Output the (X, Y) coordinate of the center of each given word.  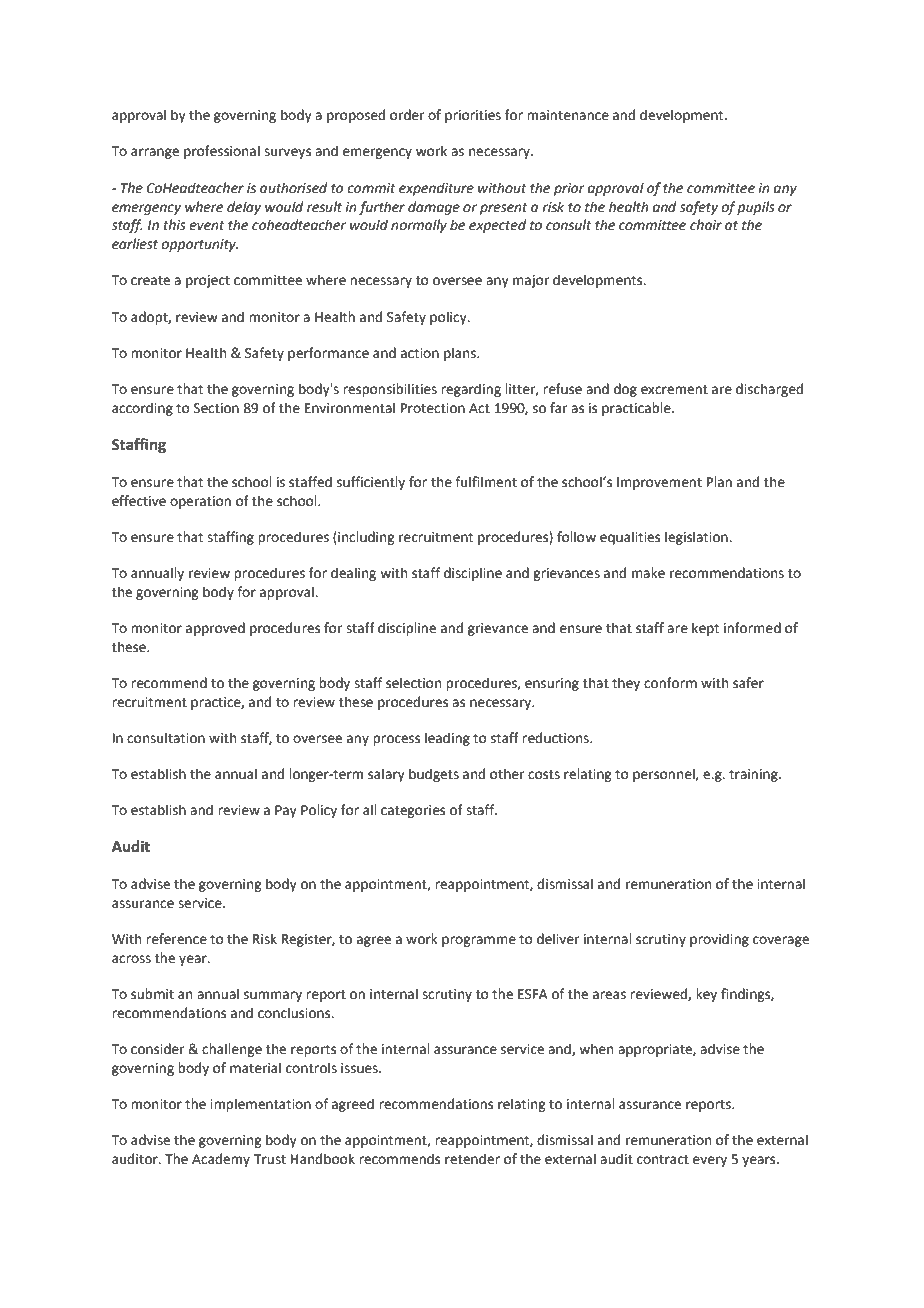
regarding (471, 390)
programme (479, 941)
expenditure (436, 189)
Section (216, 408)
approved (215, 629)
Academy (221, 1160)
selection (413, 683)
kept (705, 629)
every (710, 1161)
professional (222, 152)
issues (360, 1068)
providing (719, 940)
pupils (756, 208)
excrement (674, 390)
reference (176, 939)
